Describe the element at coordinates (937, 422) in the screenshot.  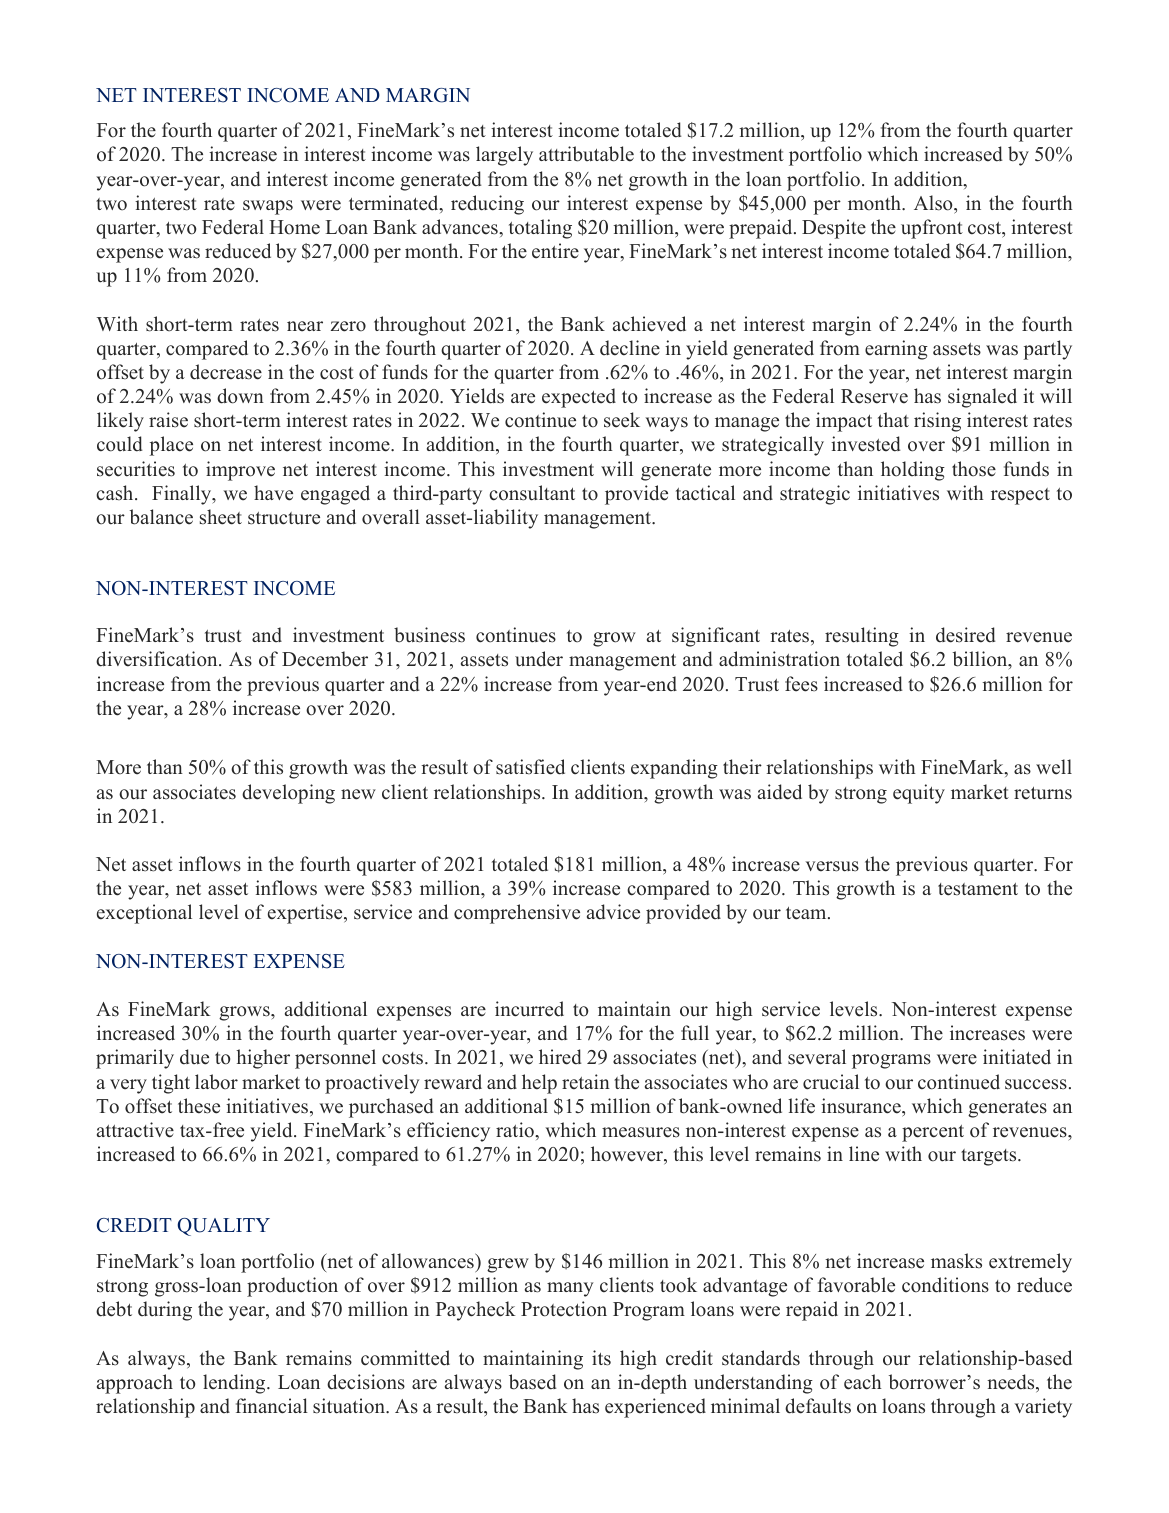
I see `rising` at that location.
